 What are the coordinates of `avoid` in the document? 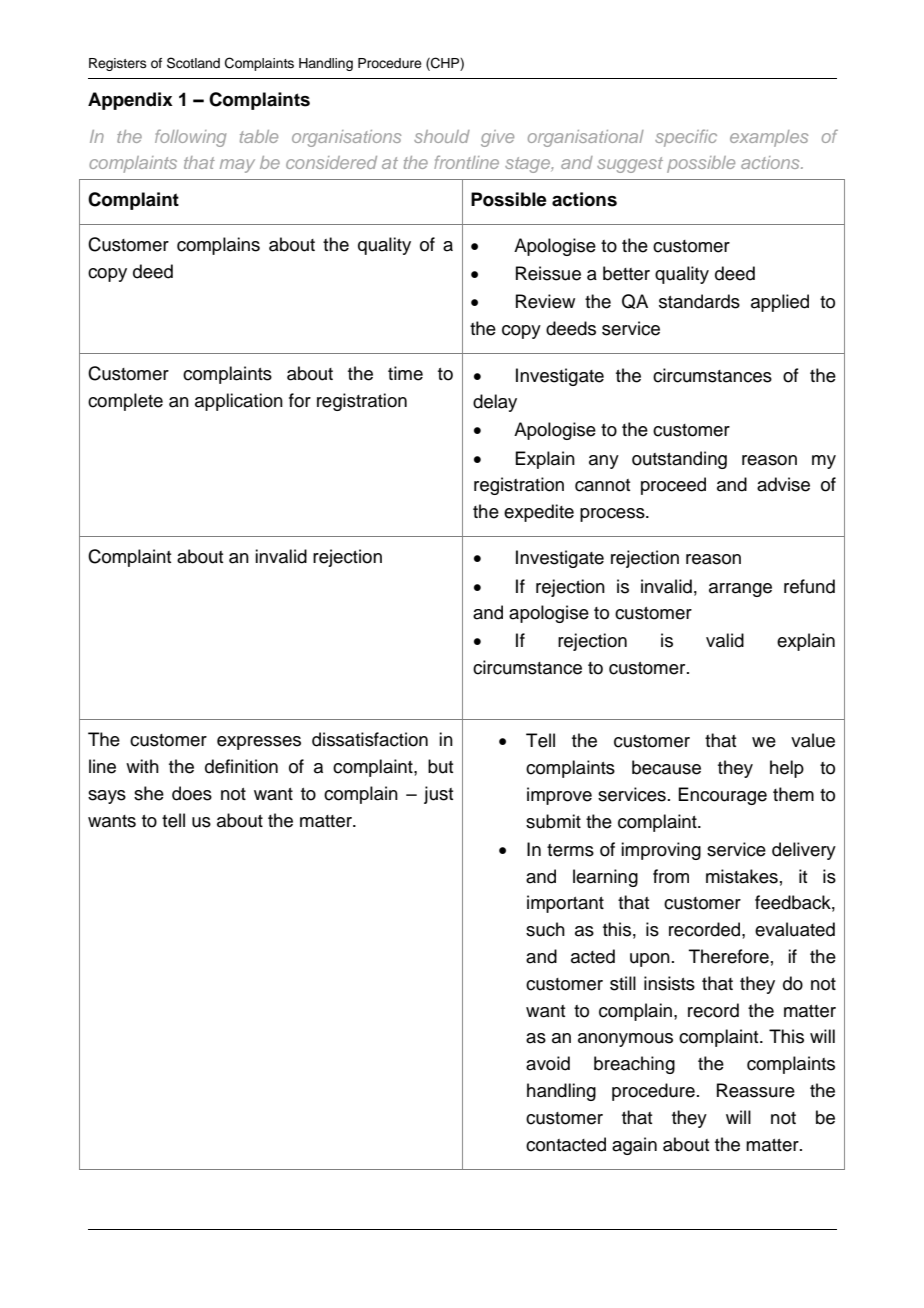 It's located at (548, 1063).
